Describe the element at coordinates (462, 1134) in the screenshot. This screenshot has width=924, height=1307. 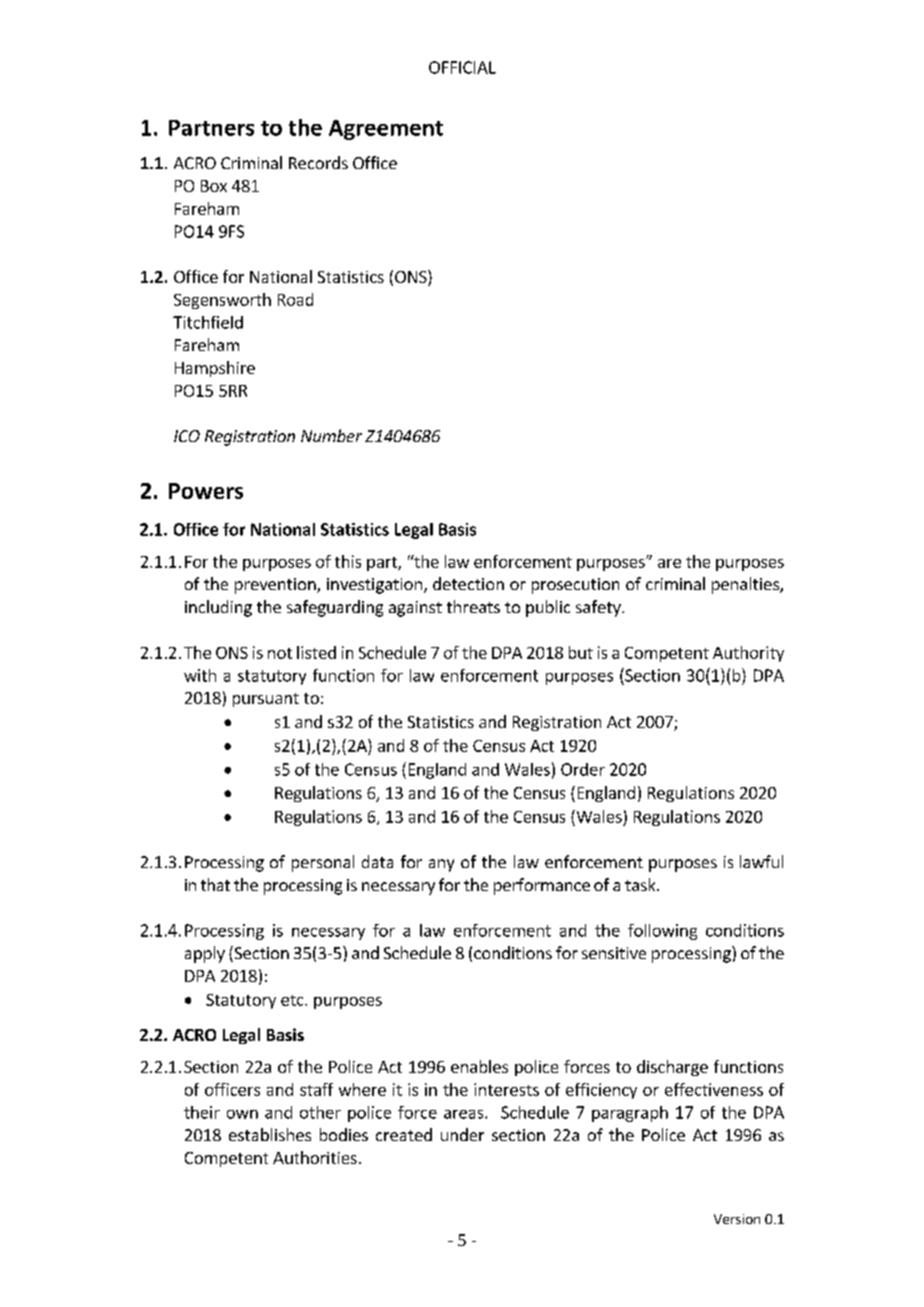
I see `under` at that location.
